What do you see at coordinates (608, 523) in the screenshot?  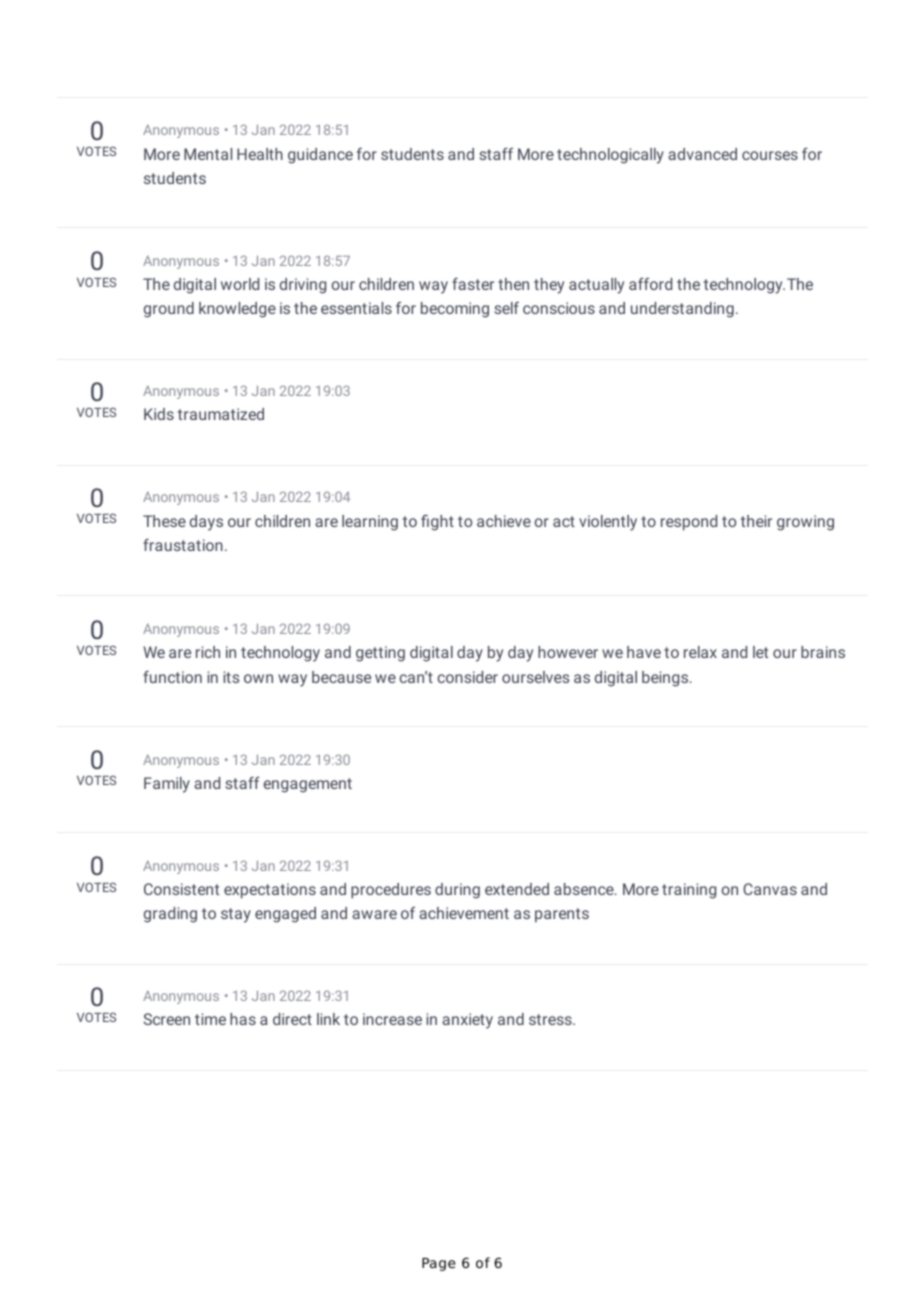 I see `violently` at bounding box center [608, 523].
